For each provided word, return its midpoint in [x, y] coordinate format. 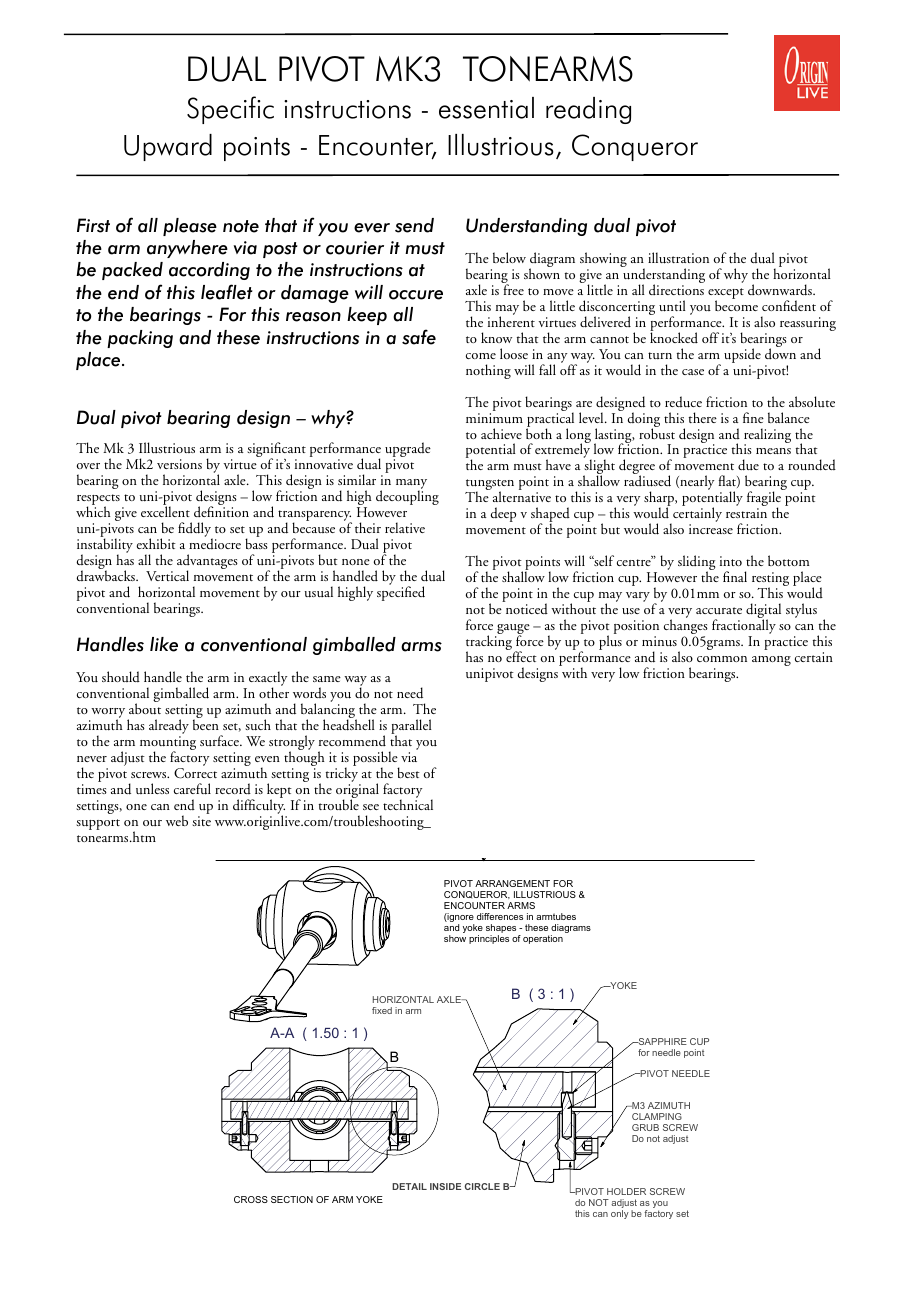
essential [486, 108]
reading [588, 110]
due [748, 465]
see [371, 807]
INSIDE [445, 1186]
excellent [165, 510]
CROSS [251, 1199]
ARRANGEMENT [512, 883]
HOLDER [626, 1191]
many [411, 485]
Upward [168, 147]
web [177, 820]
